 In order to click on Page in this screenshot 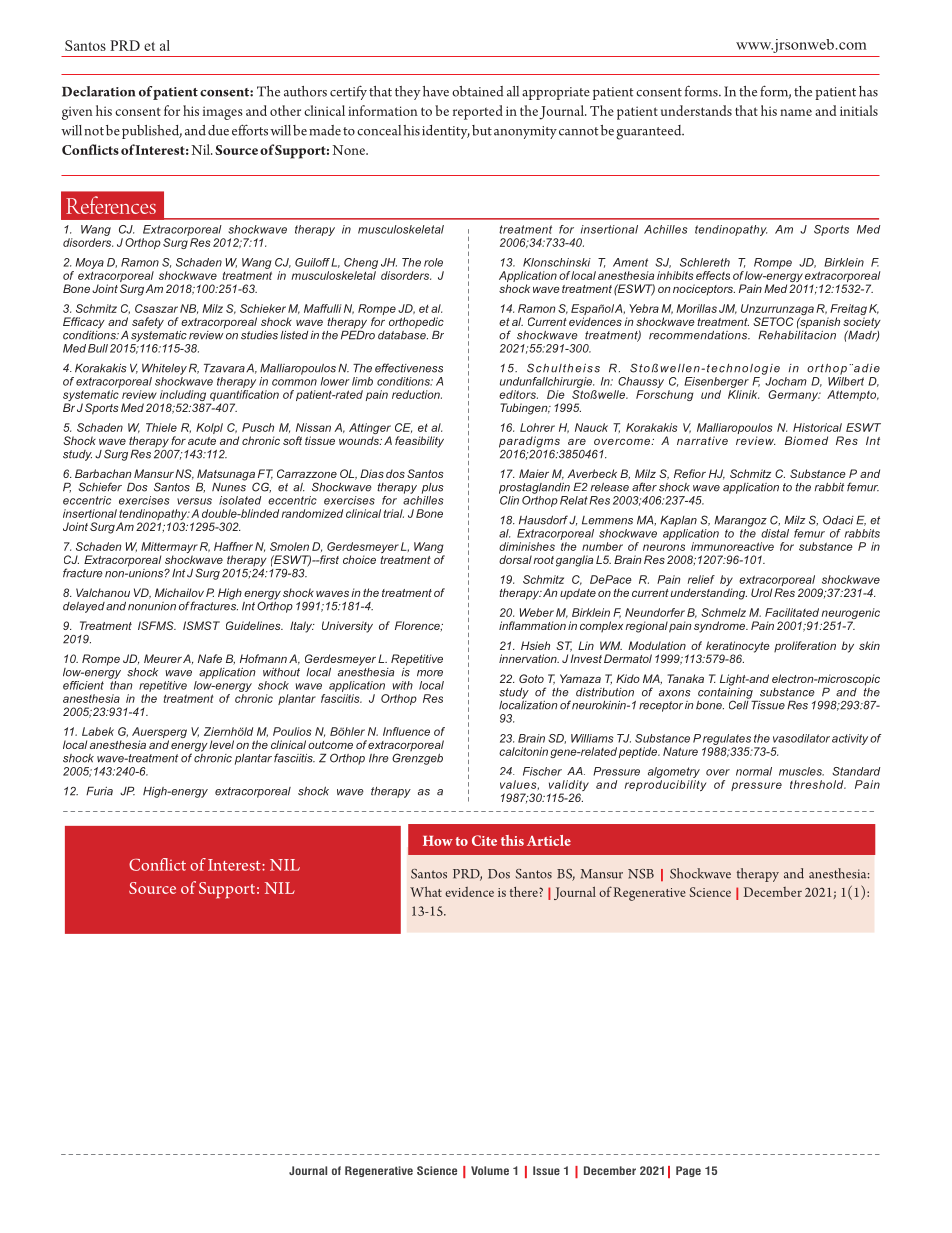, I will do `click(688, 1171)`.
